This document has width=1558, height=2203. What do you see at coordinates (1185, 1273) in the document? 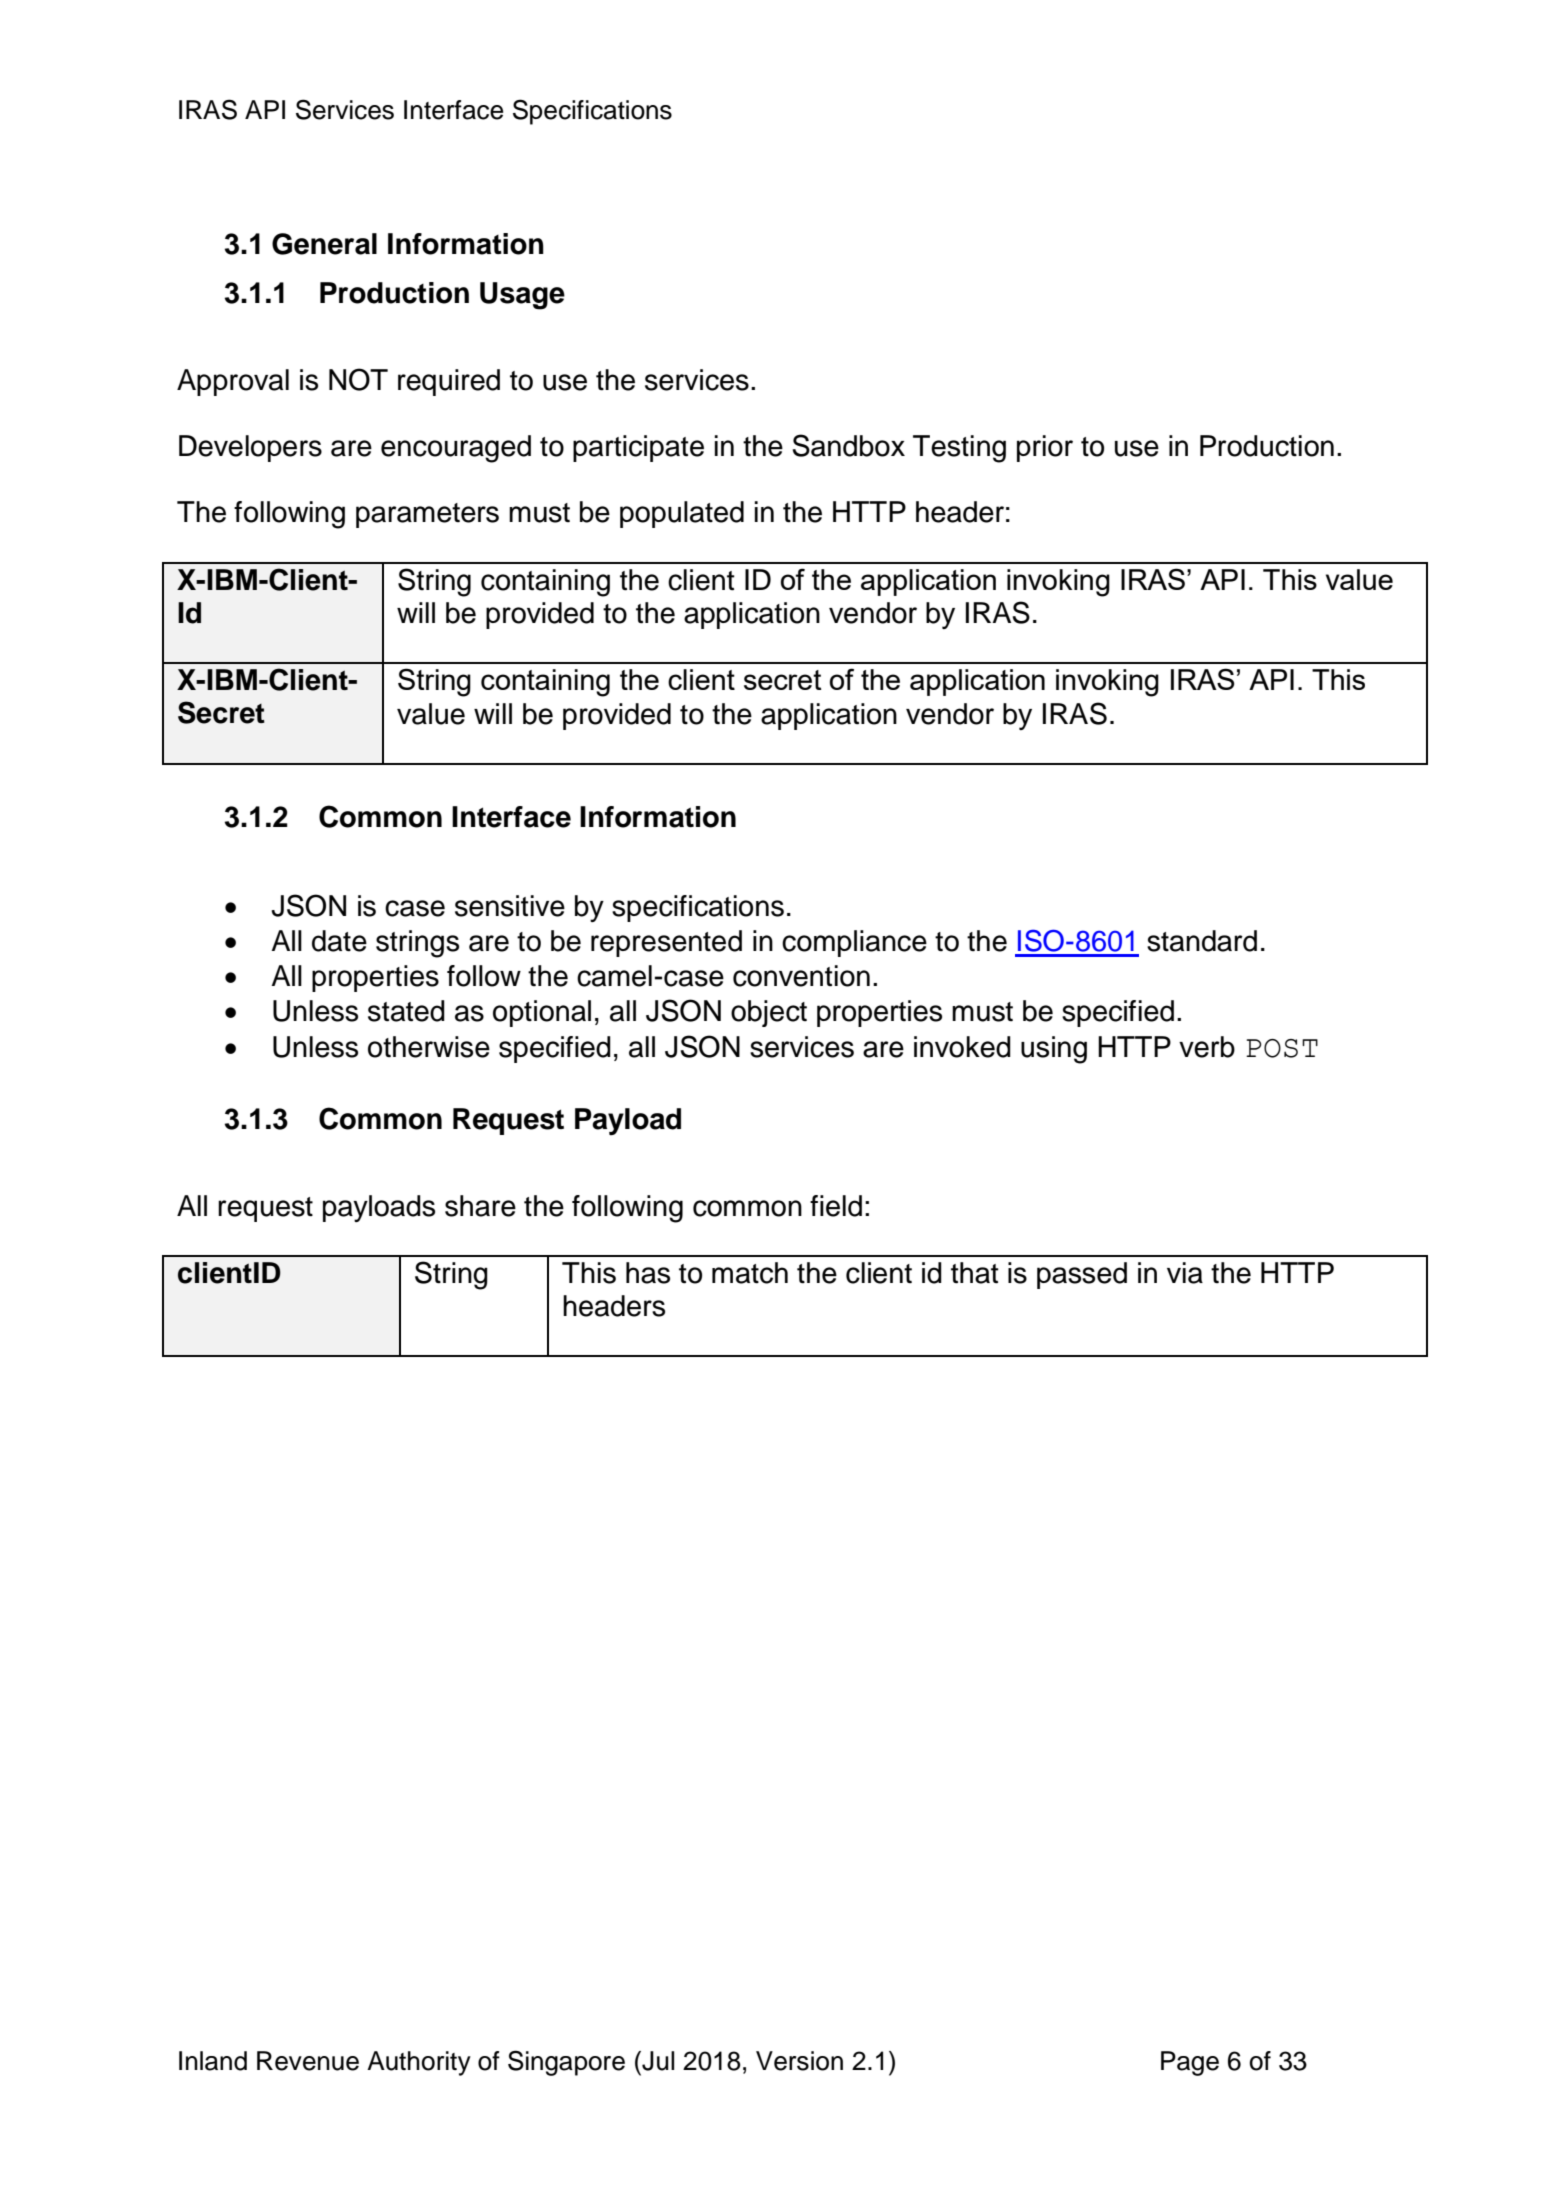
I see `via` at bounding box center [1185, 1273].
